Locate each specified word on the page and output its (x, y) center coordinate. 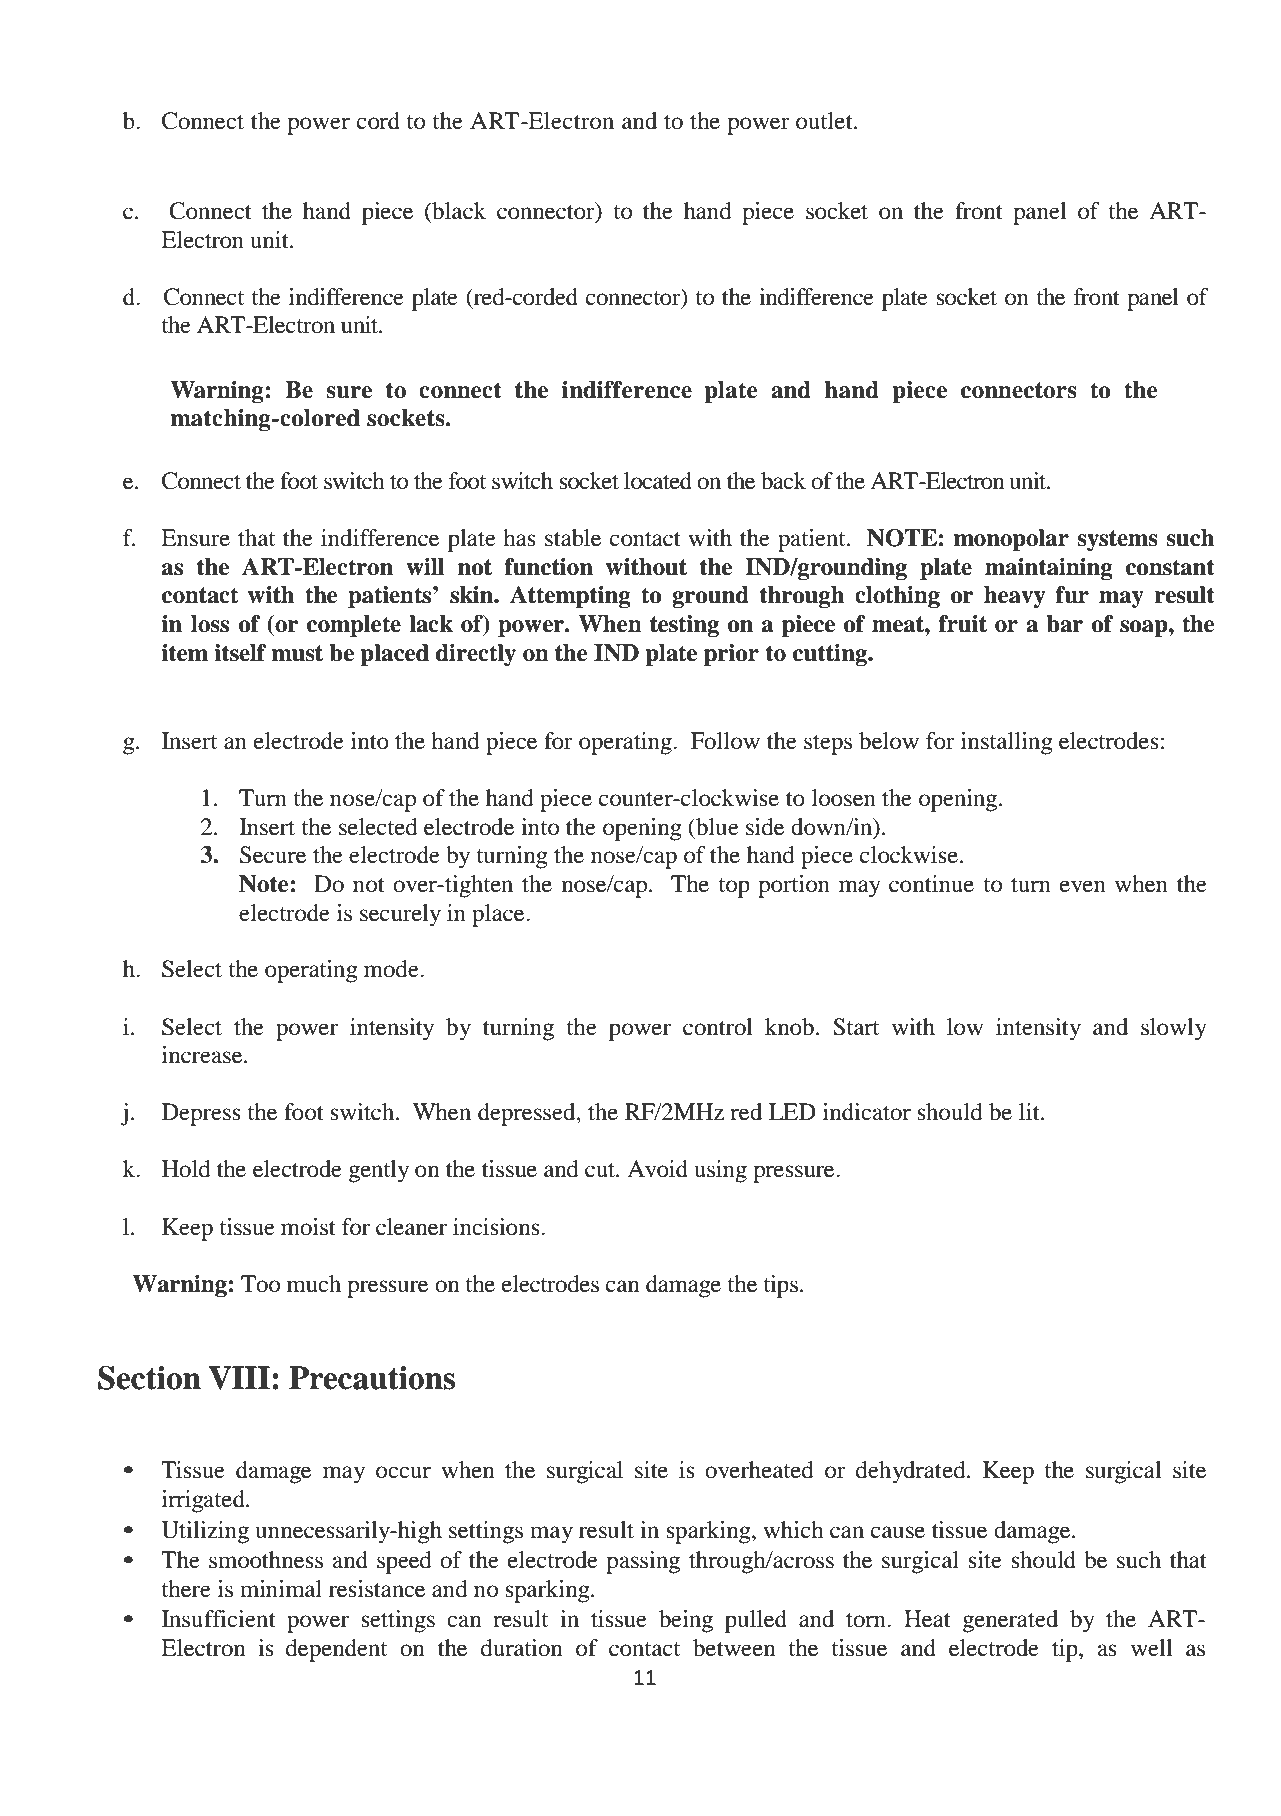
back (783, 481)
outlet (825, 121)
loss (210, 624)
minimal (281, 1589)
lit (1030, 1112)
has (519, 538)
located (658, 481)
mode (392, 969)
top (734, 888)
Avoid (657, 1169)
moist (308, 1227)
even (1083, 886)
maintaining (1049, 569)
